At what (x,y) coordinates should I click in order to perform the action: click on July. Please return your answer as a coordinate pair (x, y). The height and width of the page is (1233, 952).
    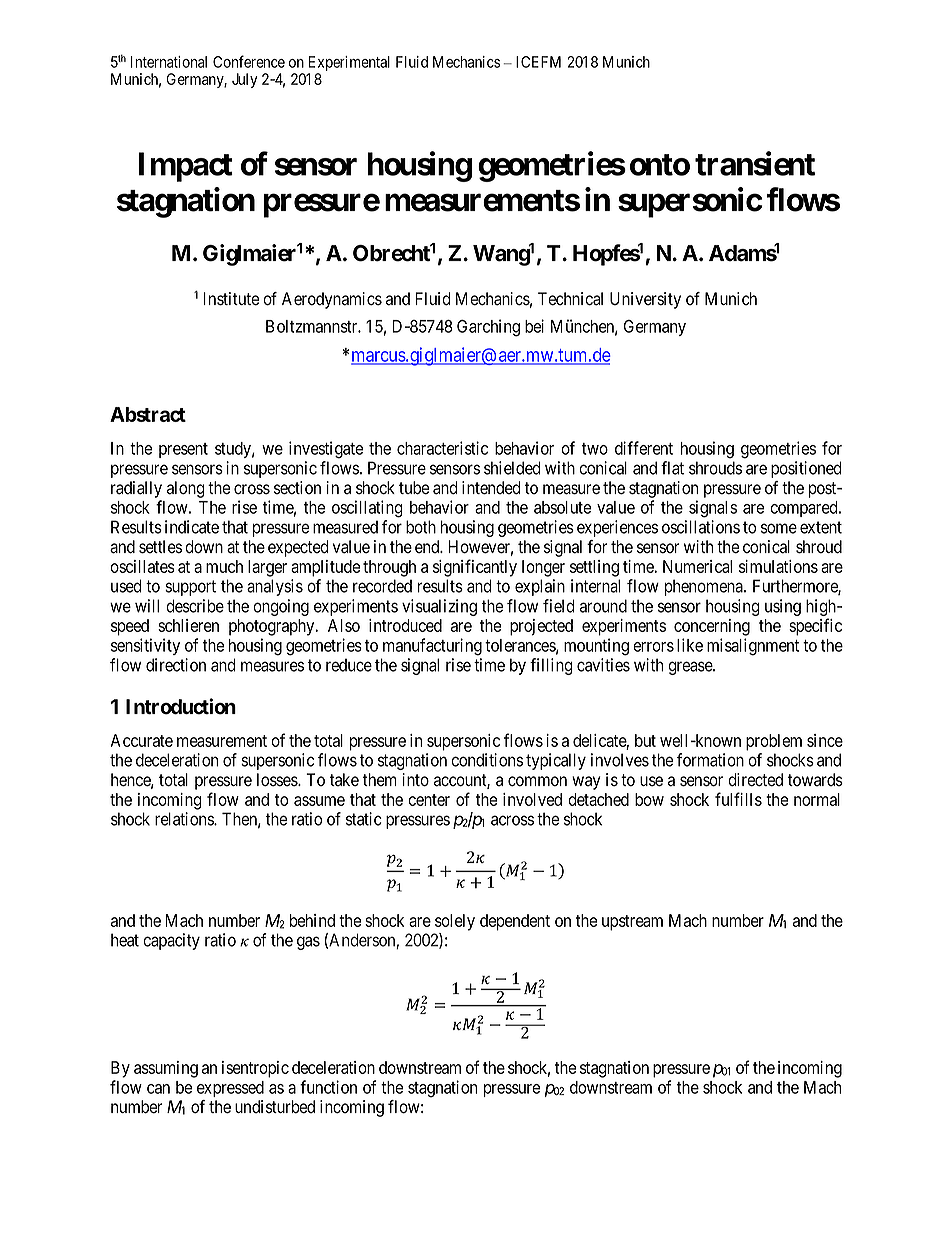
    Looking at the image, I should click on (245, 80).
